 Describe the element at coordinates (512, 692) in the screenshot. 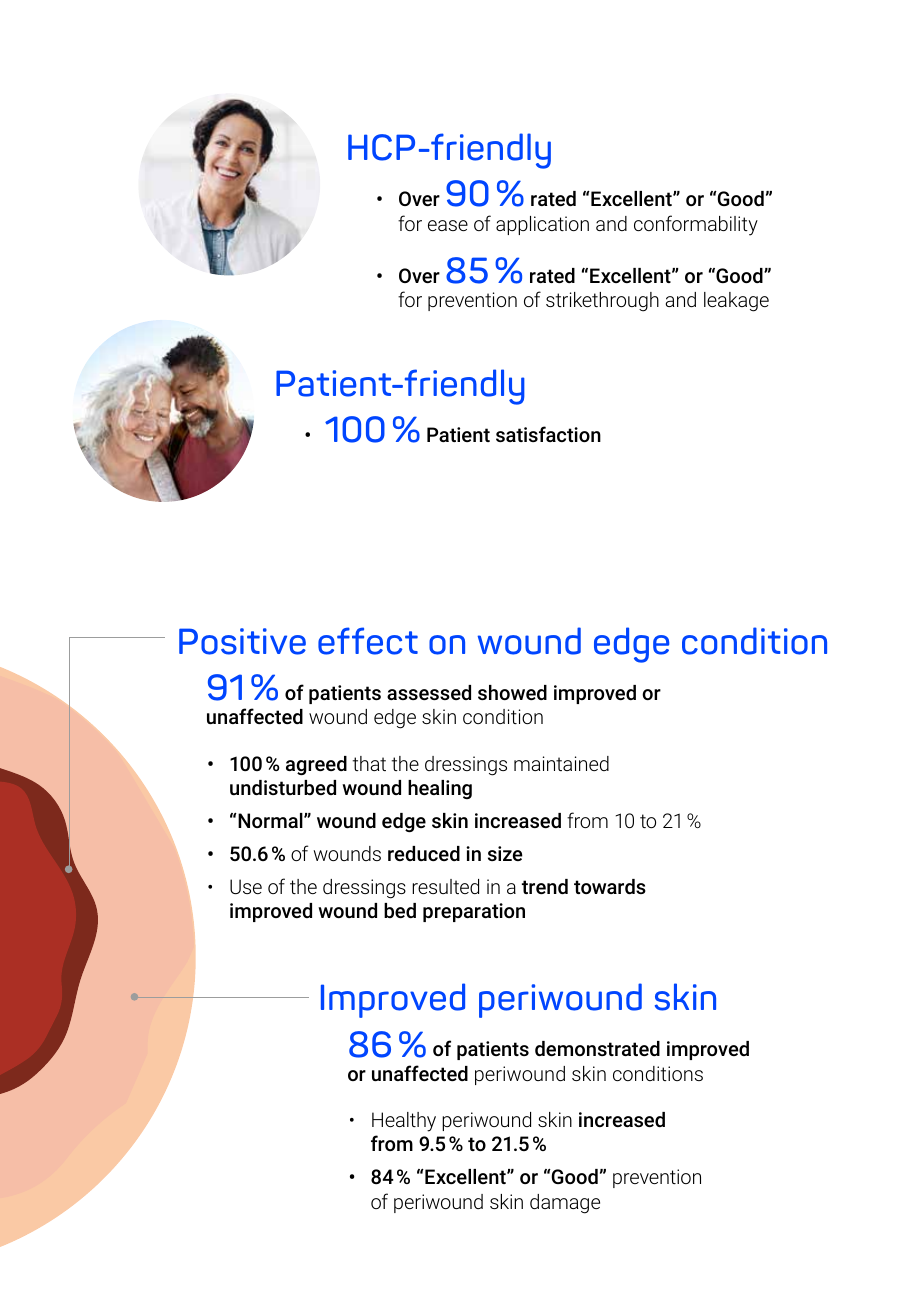

I see `showed` at that location.
